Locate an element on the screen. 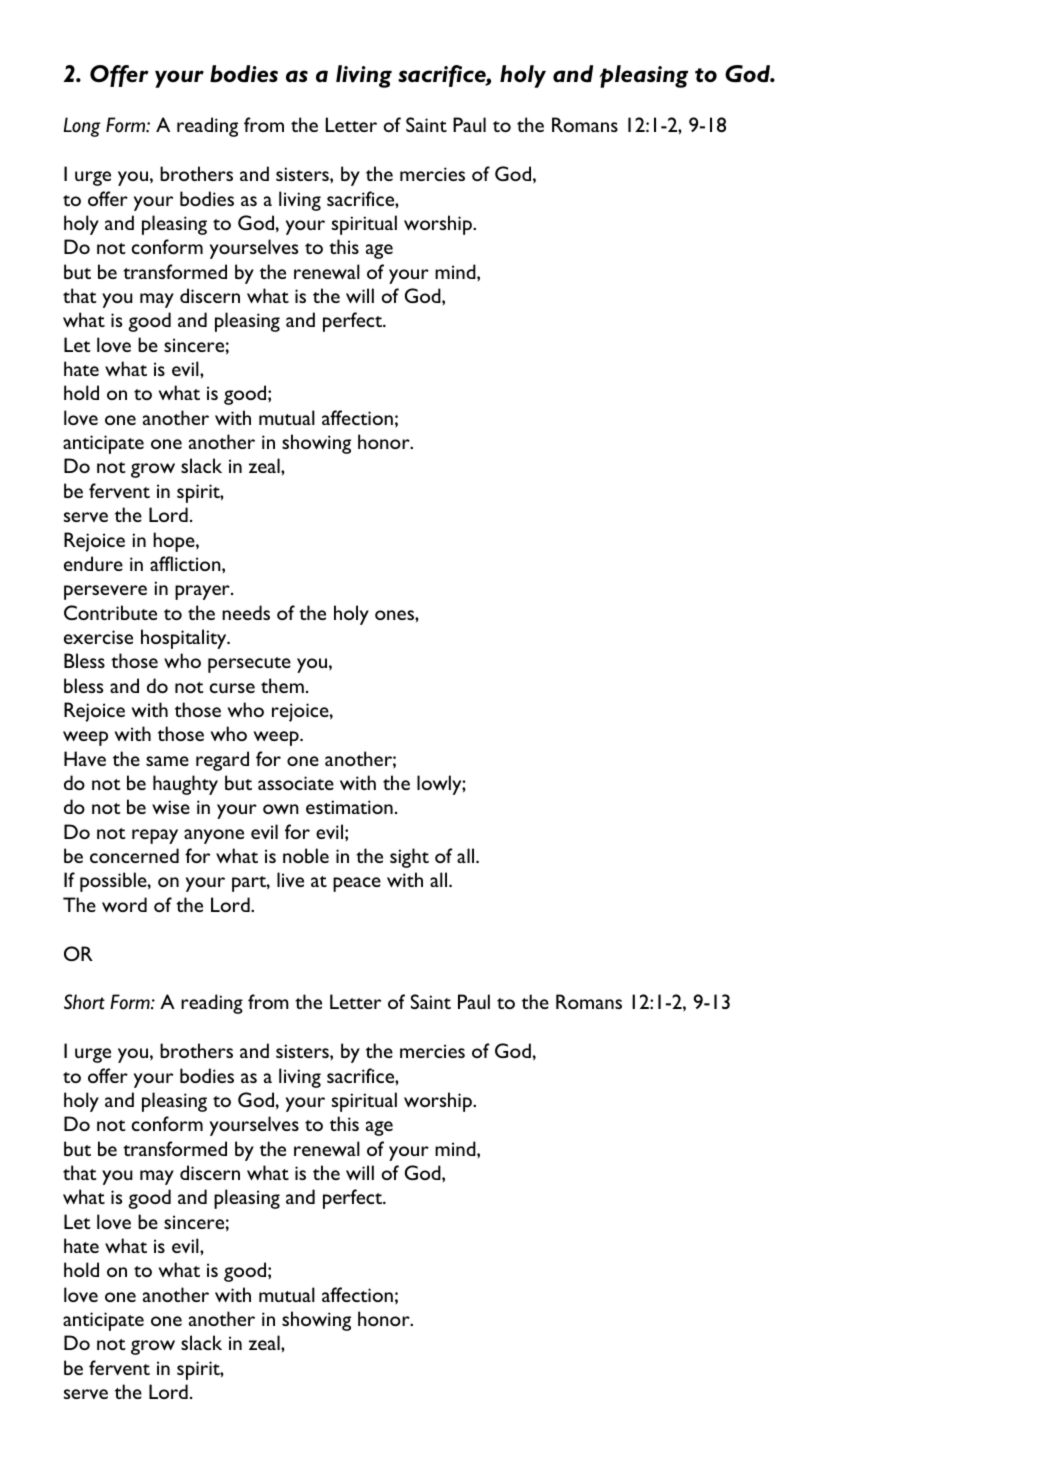 This screenshot has width=1042, height=1473. prayer is located at coordinates (203, 592).
